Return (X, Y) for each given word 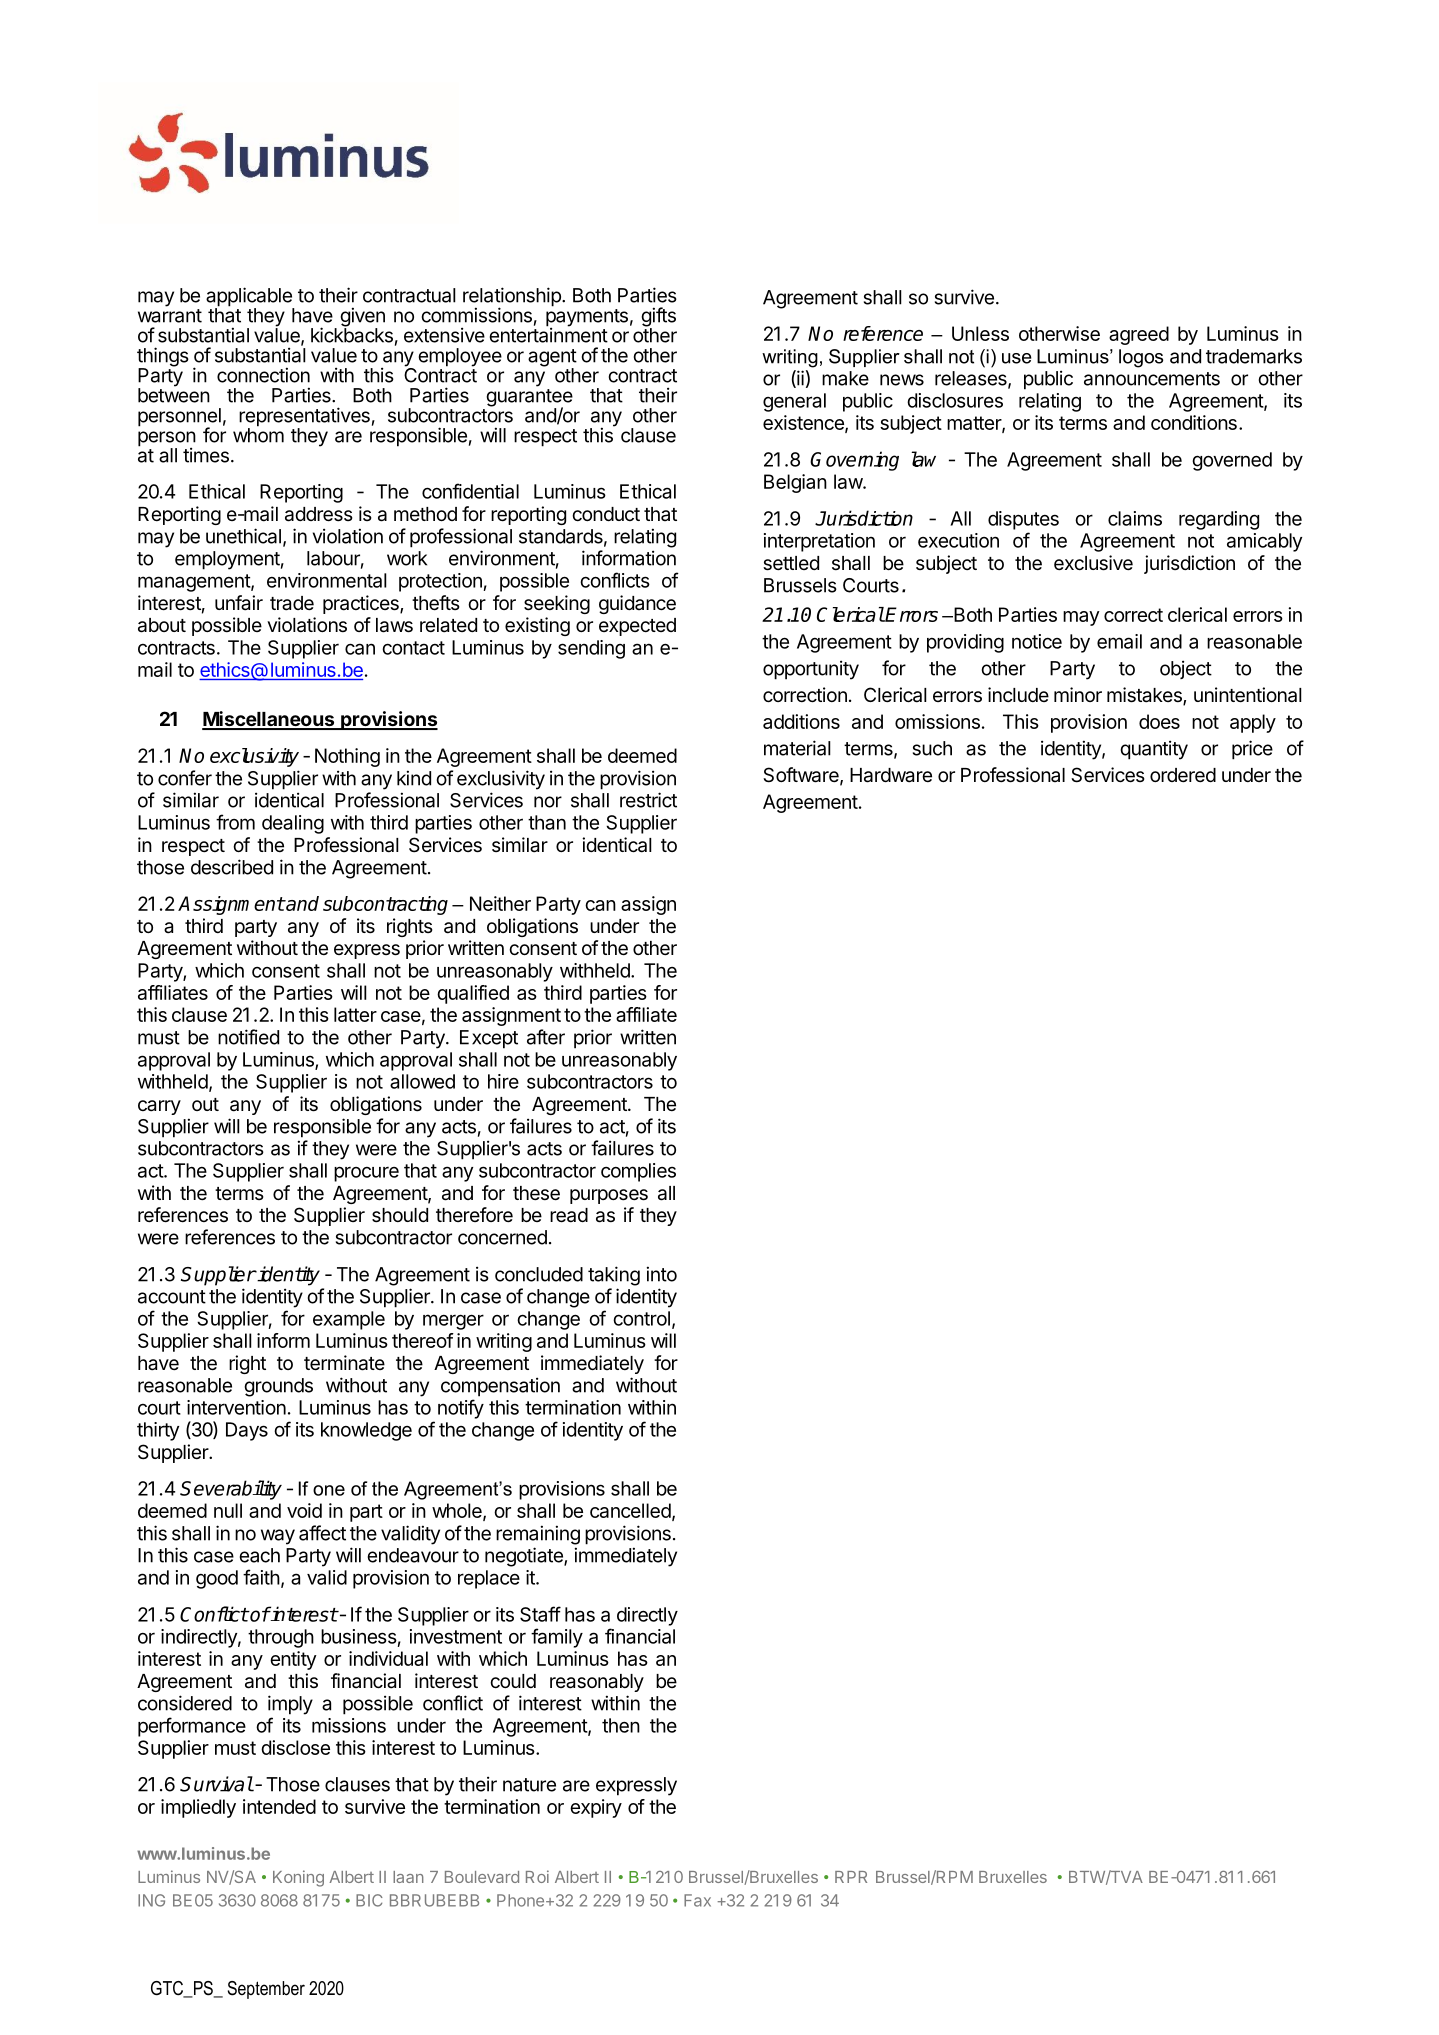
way (278, 1537)
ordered (1183, 775)
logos (1141, 358)
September (266, 1990)
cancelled (630, 1510)
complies (638, 1172)
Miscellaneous (269, 720)
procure (366, 1174)
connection (263, 375)
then (621, 1725)
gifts (658, 318)
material (797, 748)
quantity (1154, 750)
